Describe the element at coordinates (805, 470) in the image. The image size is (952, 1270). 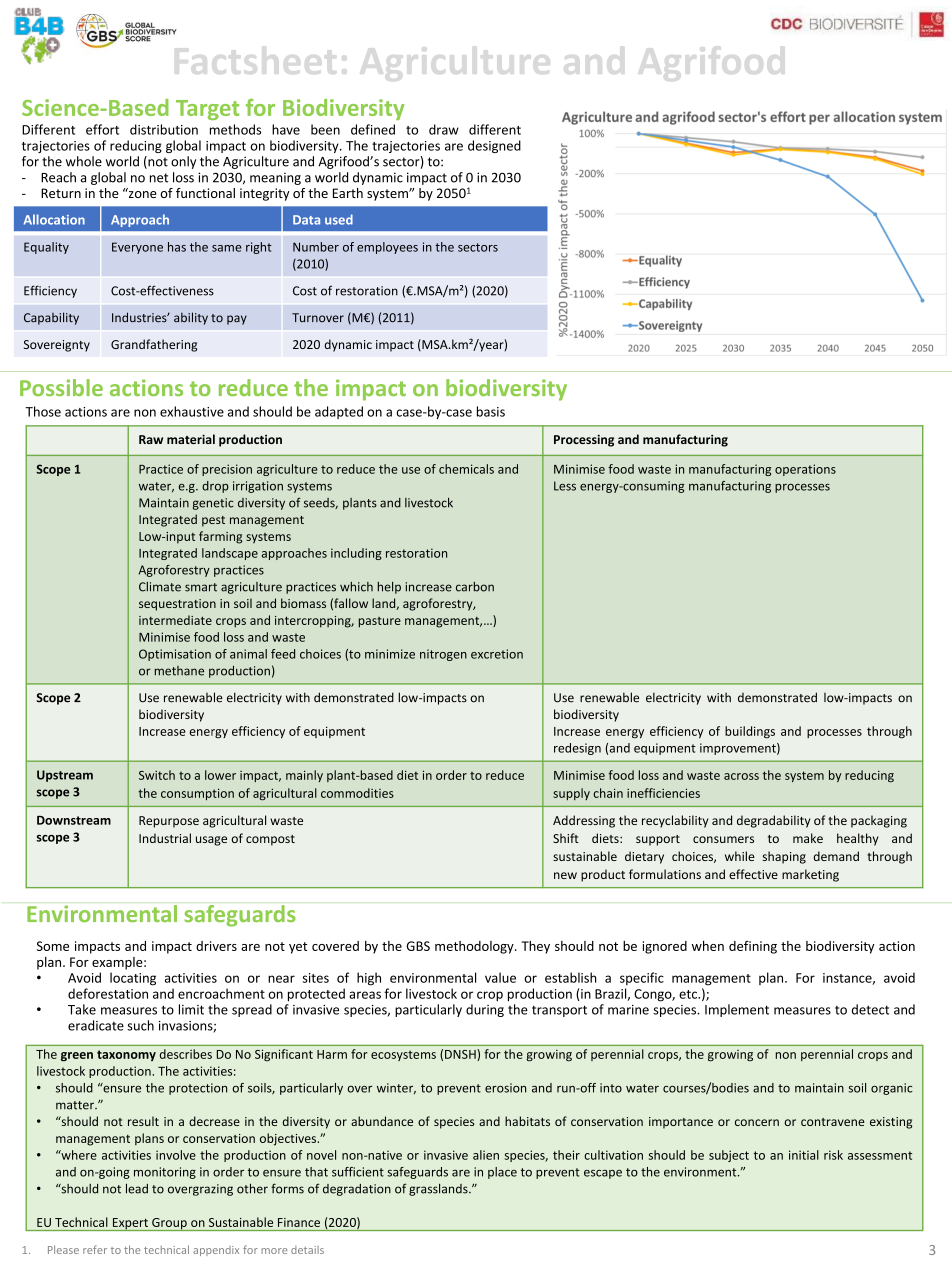
I see `operations` at that location.
